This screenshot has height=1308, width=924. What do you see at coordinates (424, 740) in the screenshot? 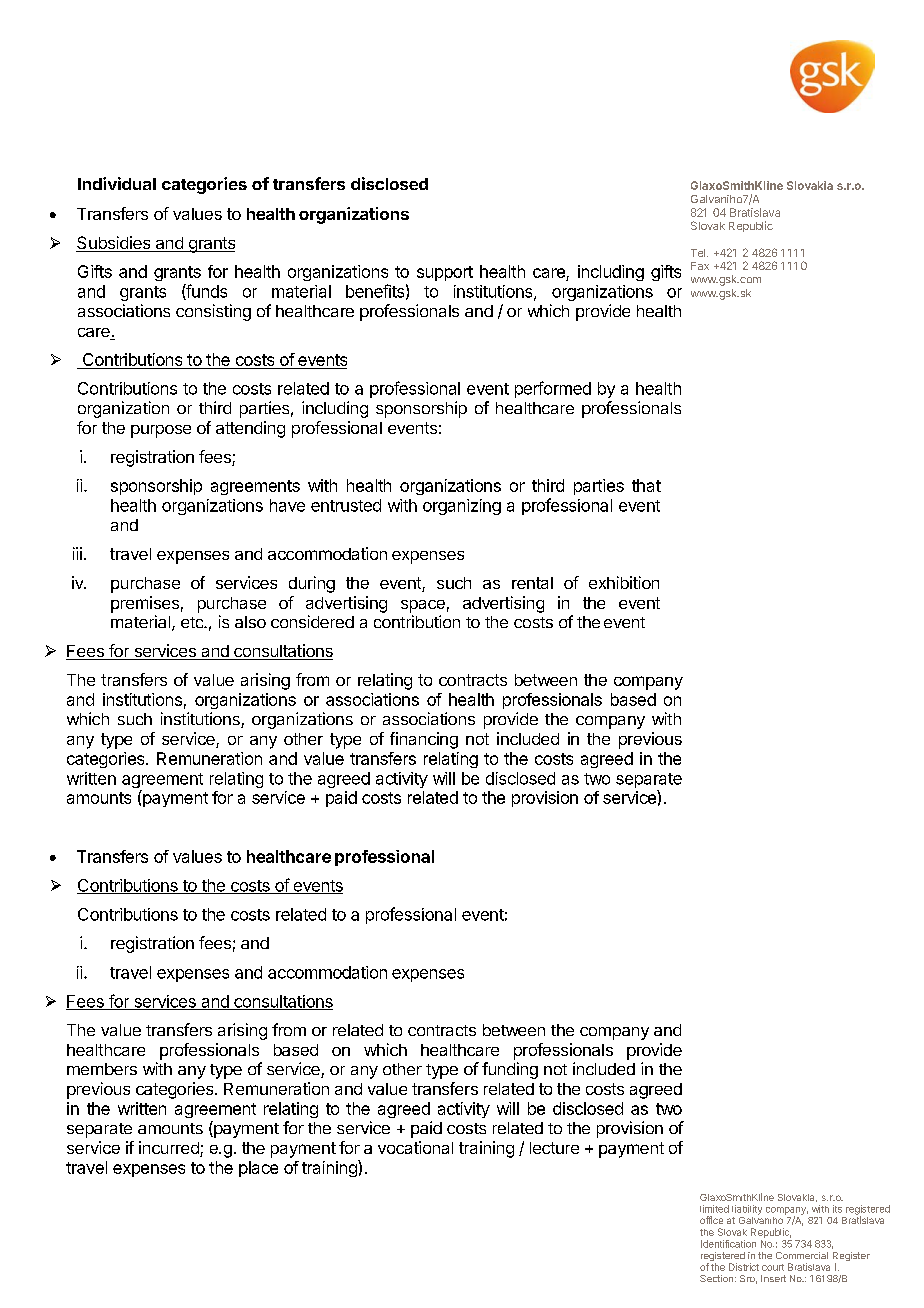
I see `financing` at bounding box center [424, 740].
